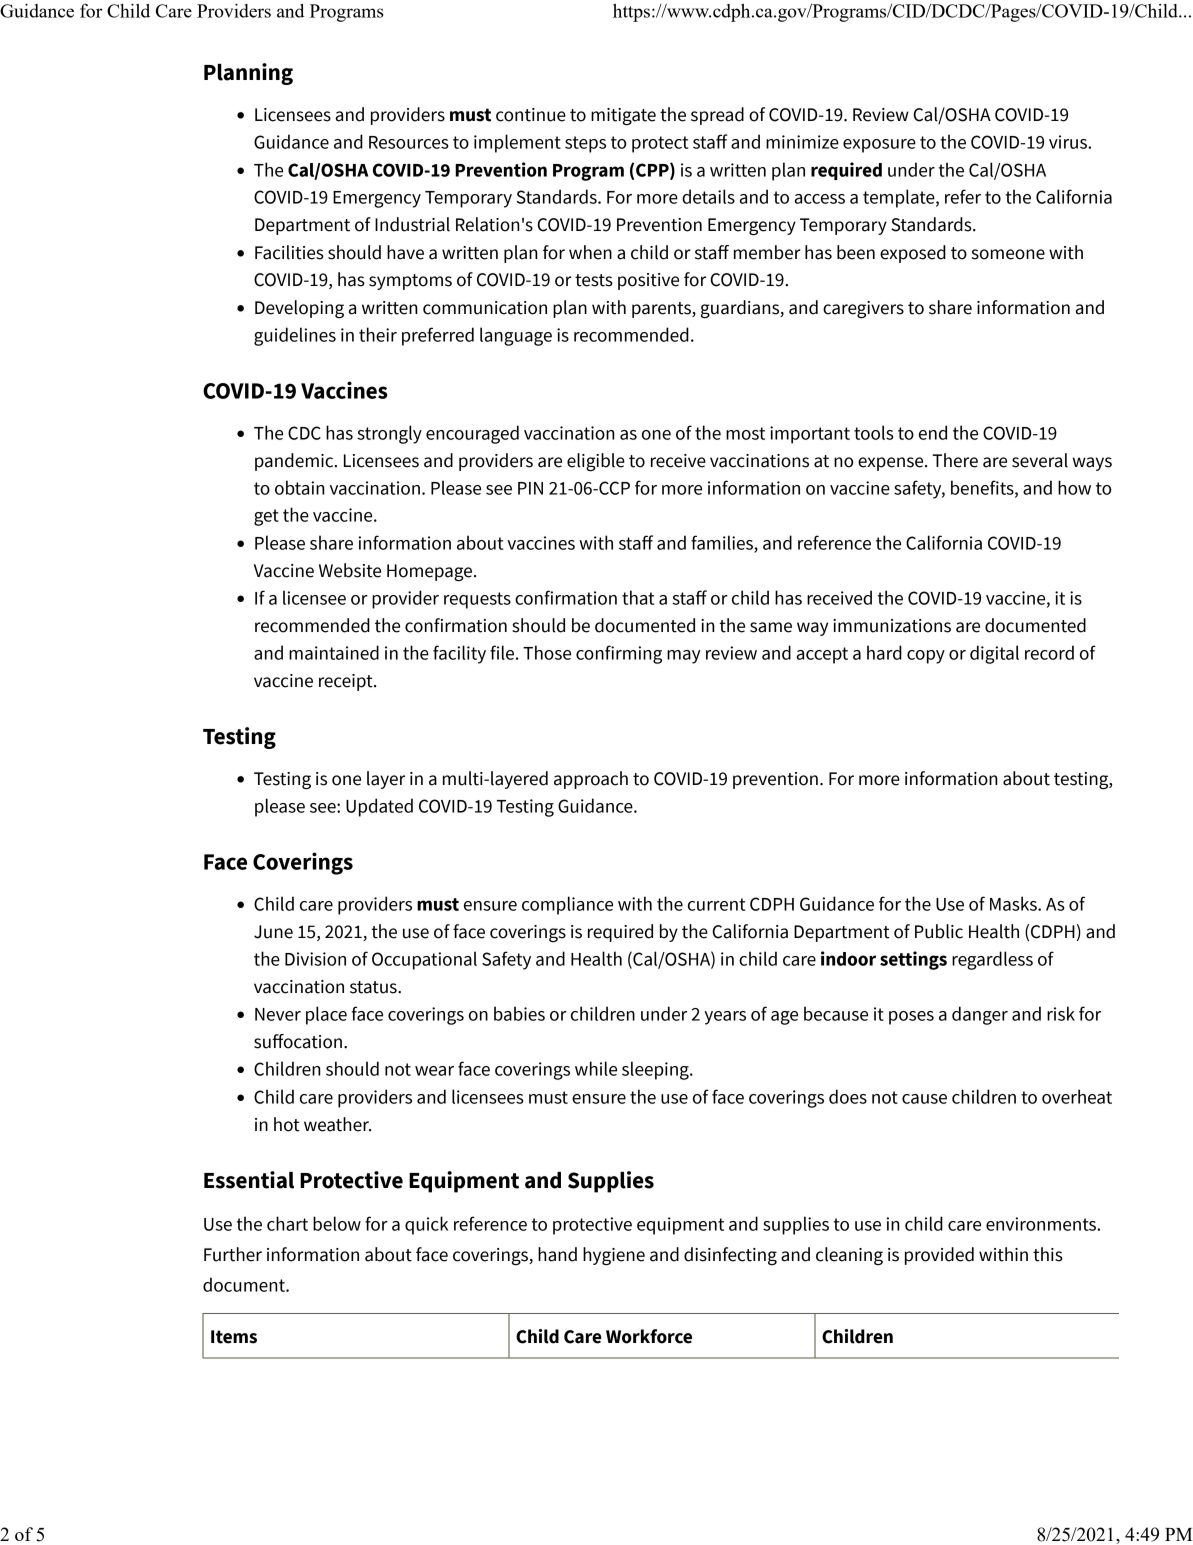 The width and height of the screenshot is (1193, 1545). I want to click on Masks, so click(1014, 903).
